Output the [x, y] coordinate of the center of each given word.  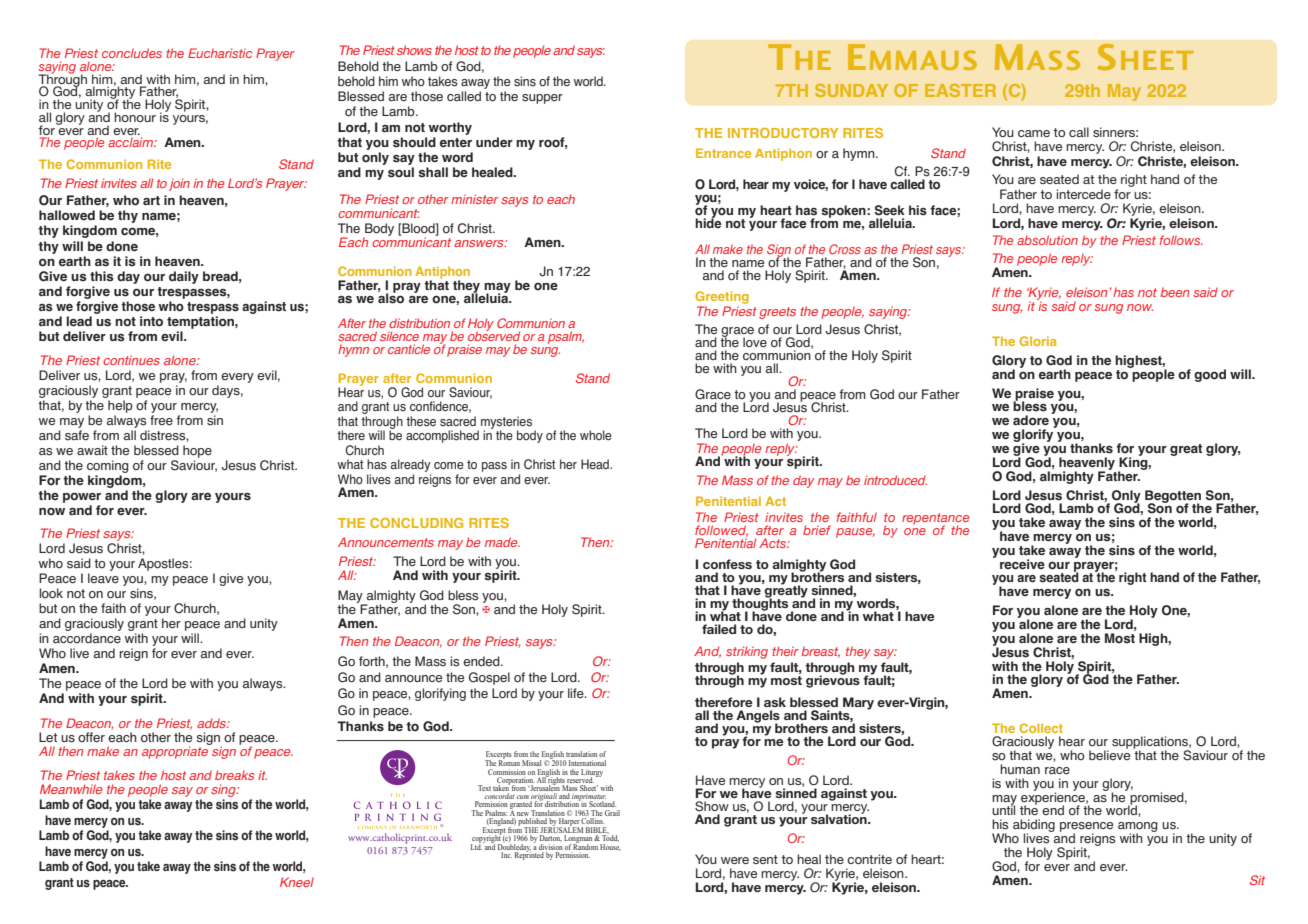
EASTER [960, 90]
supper [542, 99]
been [1175, 292]
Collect [1041, 728]
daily [184, 277]
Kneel [297, 882]
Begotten [1173, 497]
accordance [87, 638]
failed [719, 629]
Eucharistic [220, 53]
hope [197, 451]
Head [596, 464]
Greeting [722, 297]
